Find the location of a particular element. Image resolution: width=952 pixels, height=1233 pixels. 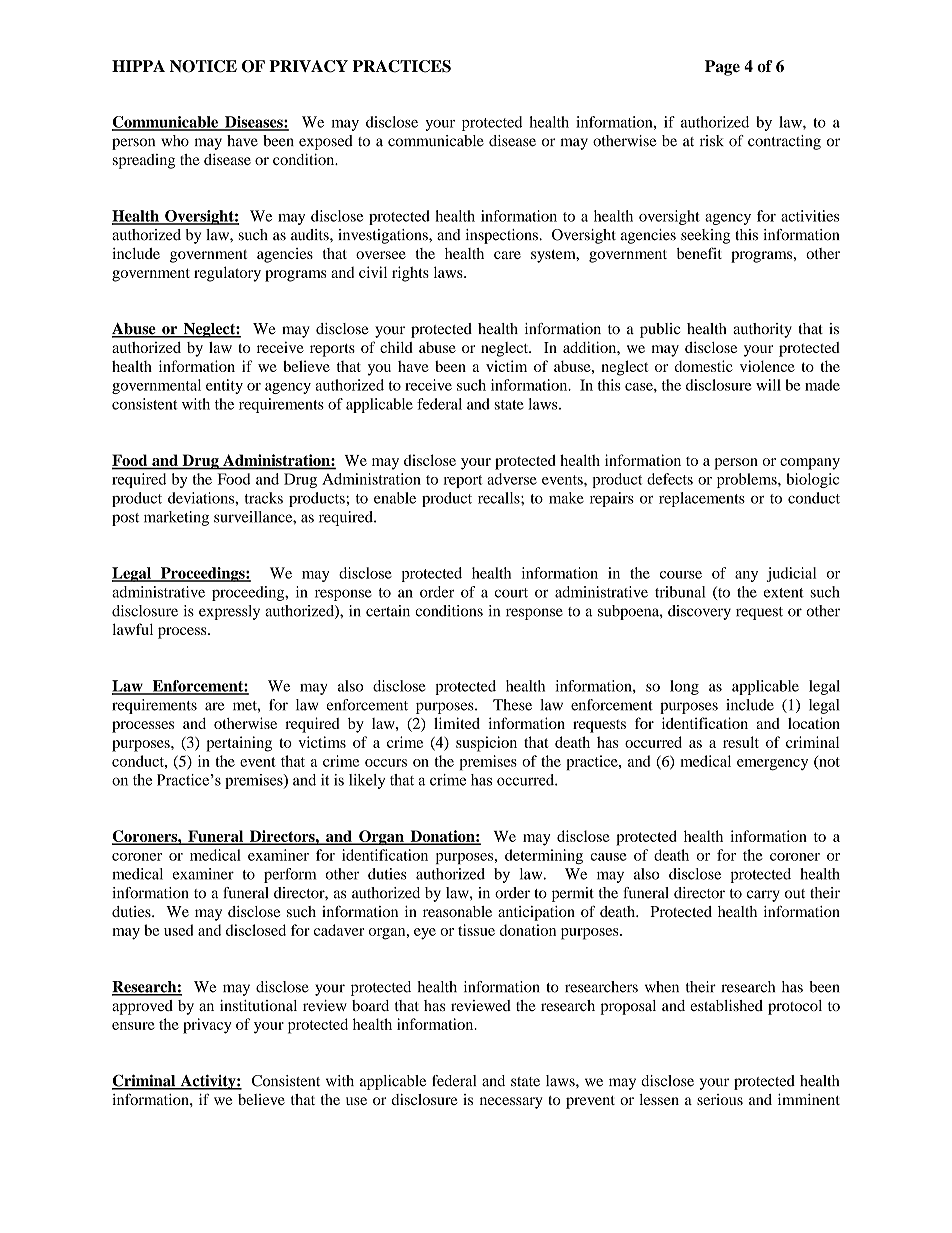

expressly is located at coordinates (229, 612).
